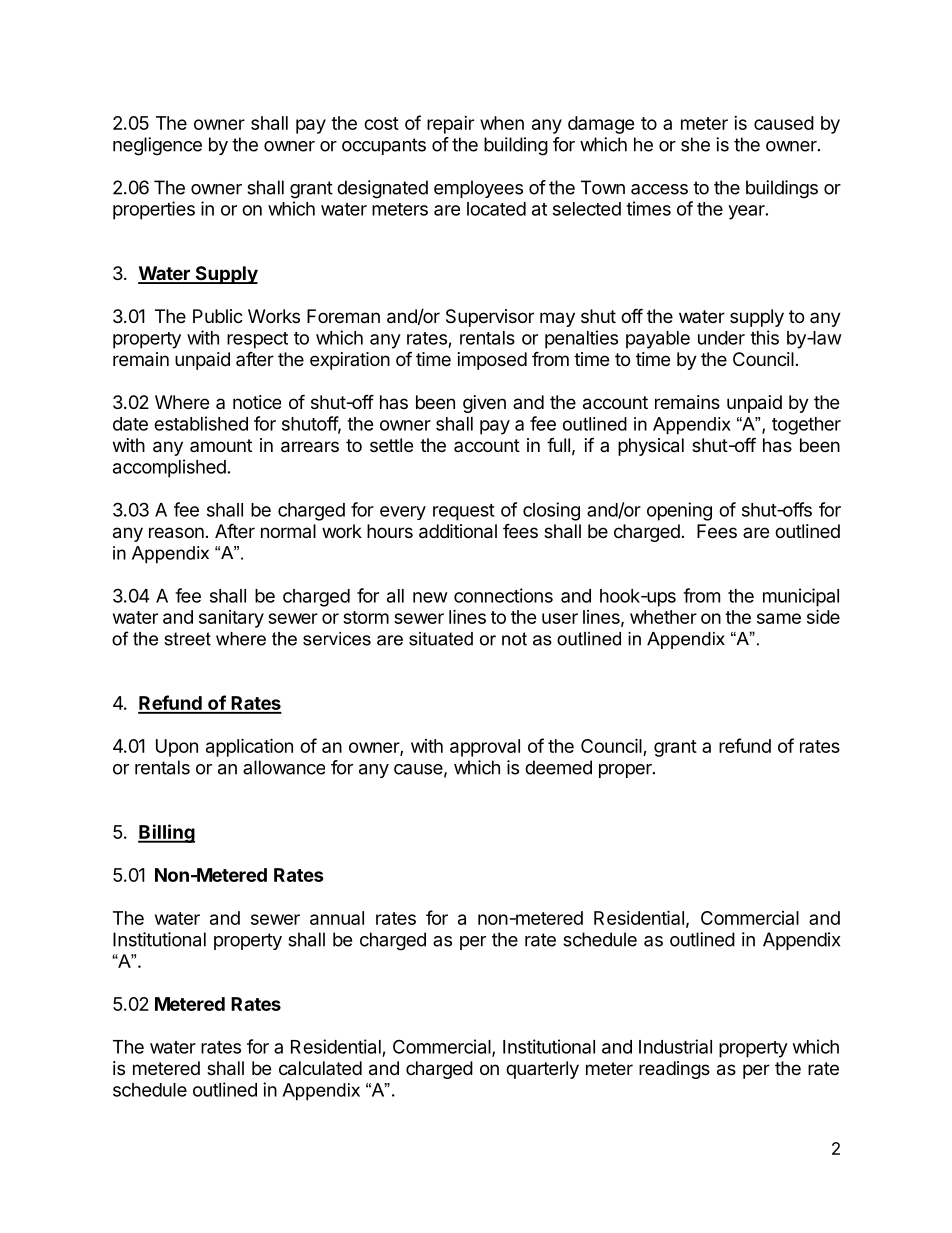 This page has height=1233, width=952. Describe the element at coordinates (450, 125) in the page. I see `repair` at that location.
